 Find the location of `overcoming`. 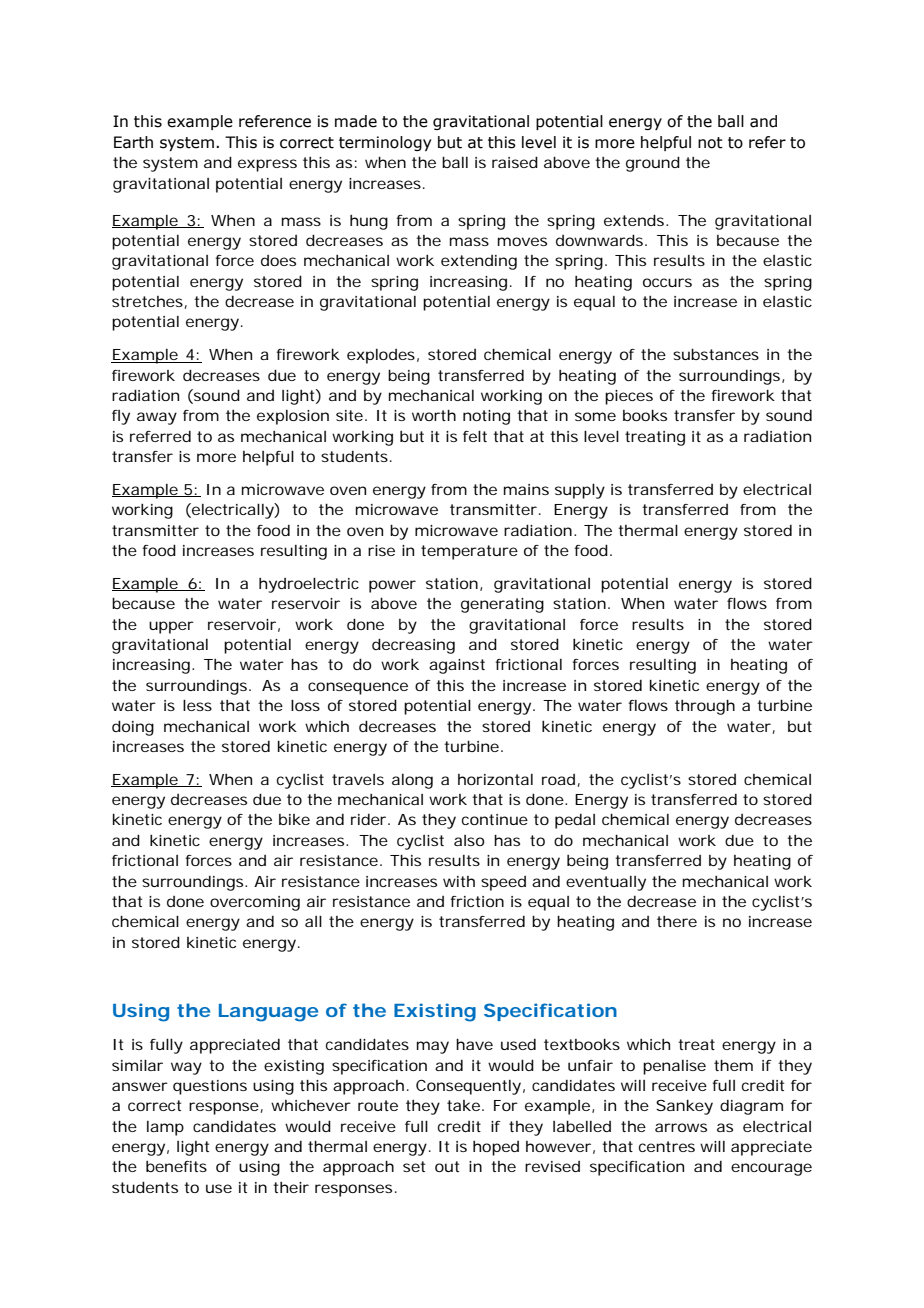

overcoming is located at coordinates (255, 903).
